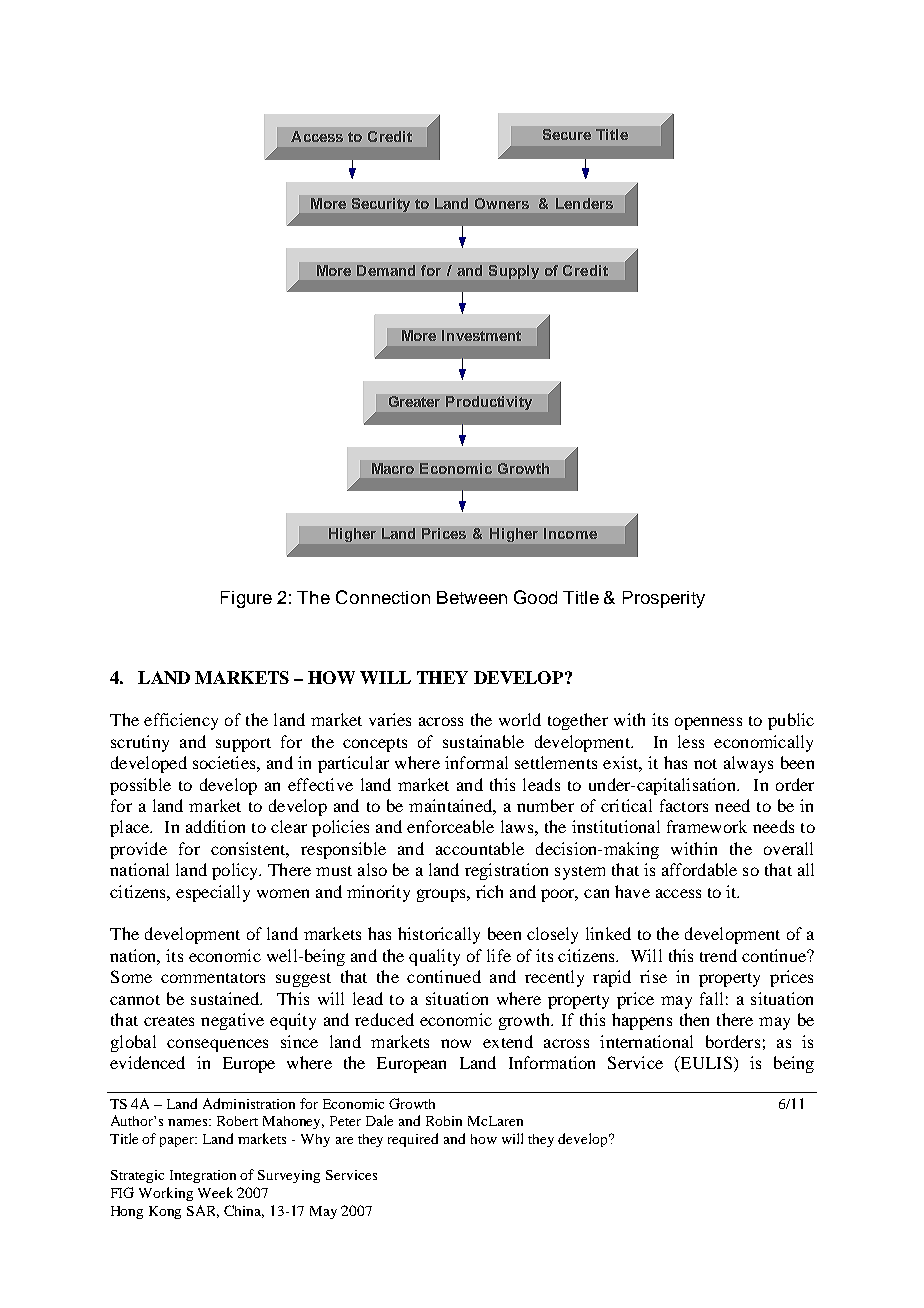 This document has width=924, height=1308. I want to click on efficiency, so click(181, 721).
